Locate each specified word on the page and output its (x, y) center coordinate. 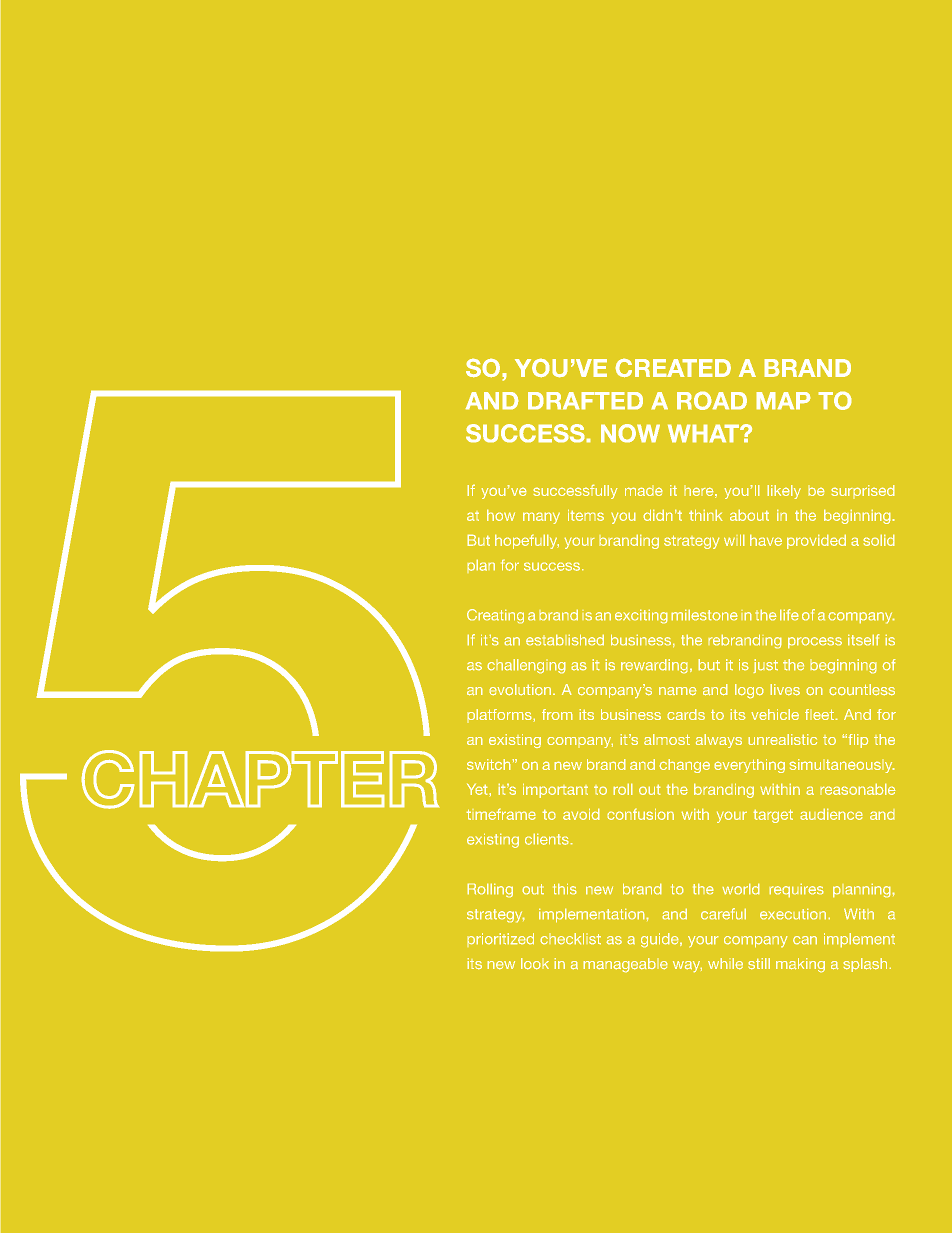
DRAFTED (585, 401)
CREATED (673, 368)
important (555, 790)
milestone (704, 615)
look (535, 964)
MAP (783, 401)
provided (816, 541)
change (684, 766)
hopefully (527, 541)
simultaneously (842, 766)
